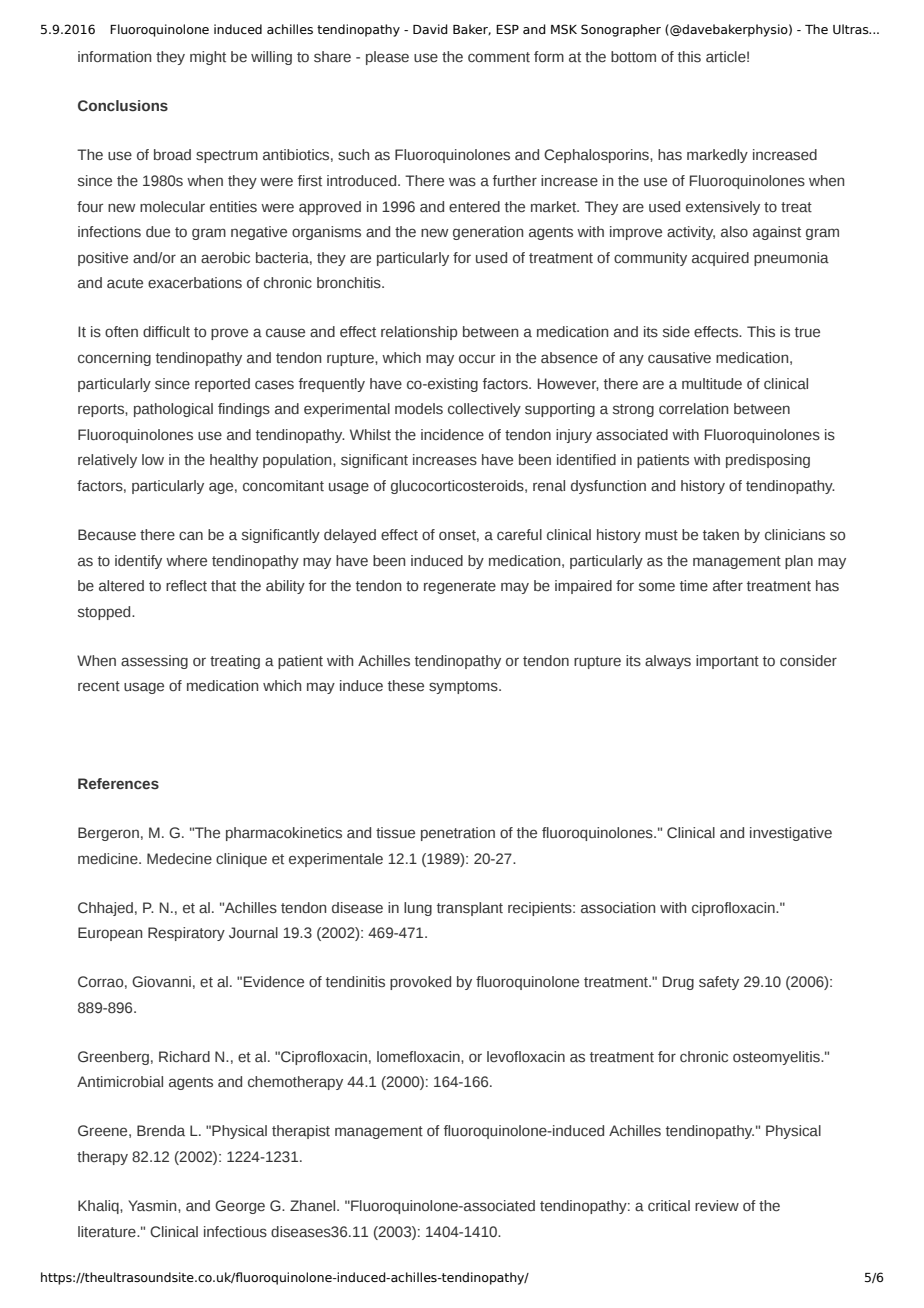  Describe the element at coordinates (719, 983) in the screenshot. I see `safety` at that location.
